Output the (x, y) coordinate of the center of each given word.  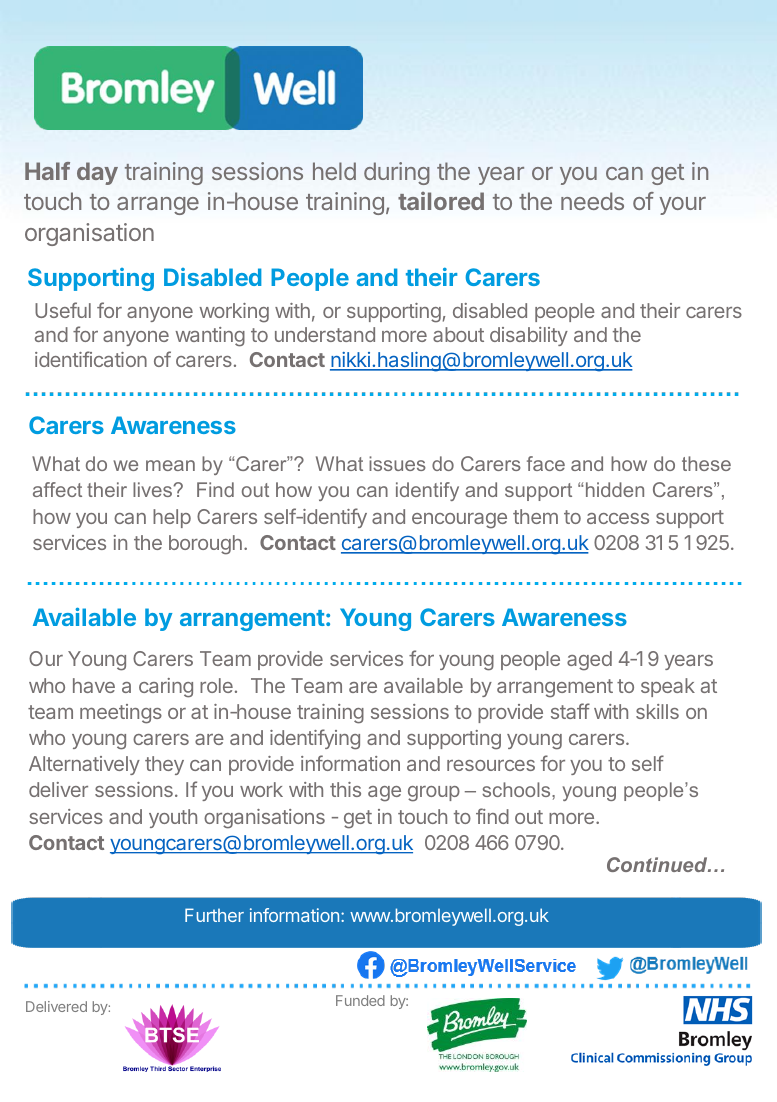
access (618, 518)
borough (205, 545)
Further (214, 915)
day (97, 173)
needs (592, 201)
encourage (459, 521)
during (397, 173)
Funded (360, 1000)
